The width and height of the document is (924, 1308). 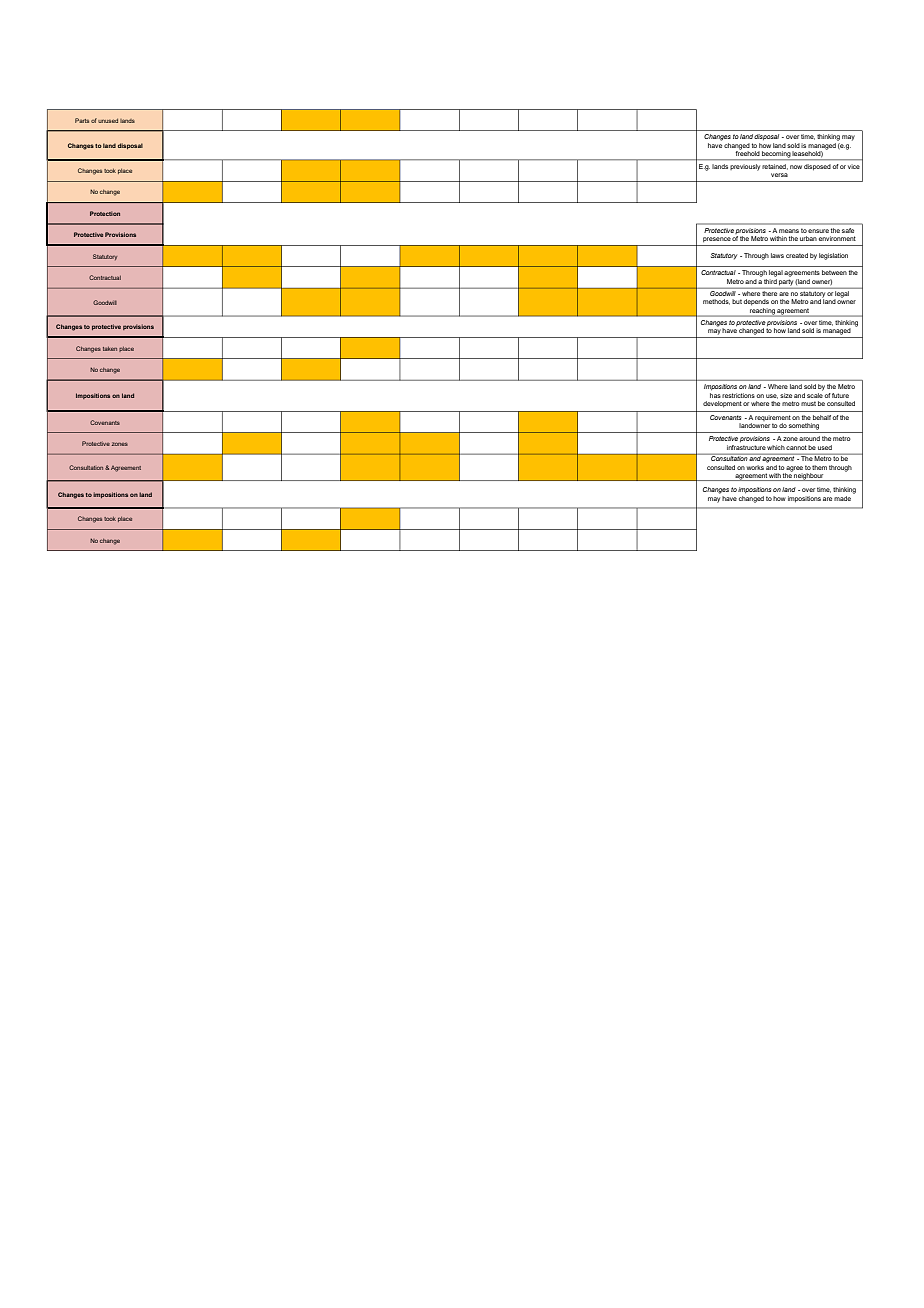 I want to click on infrastructure, so click(x=746, y=447).
